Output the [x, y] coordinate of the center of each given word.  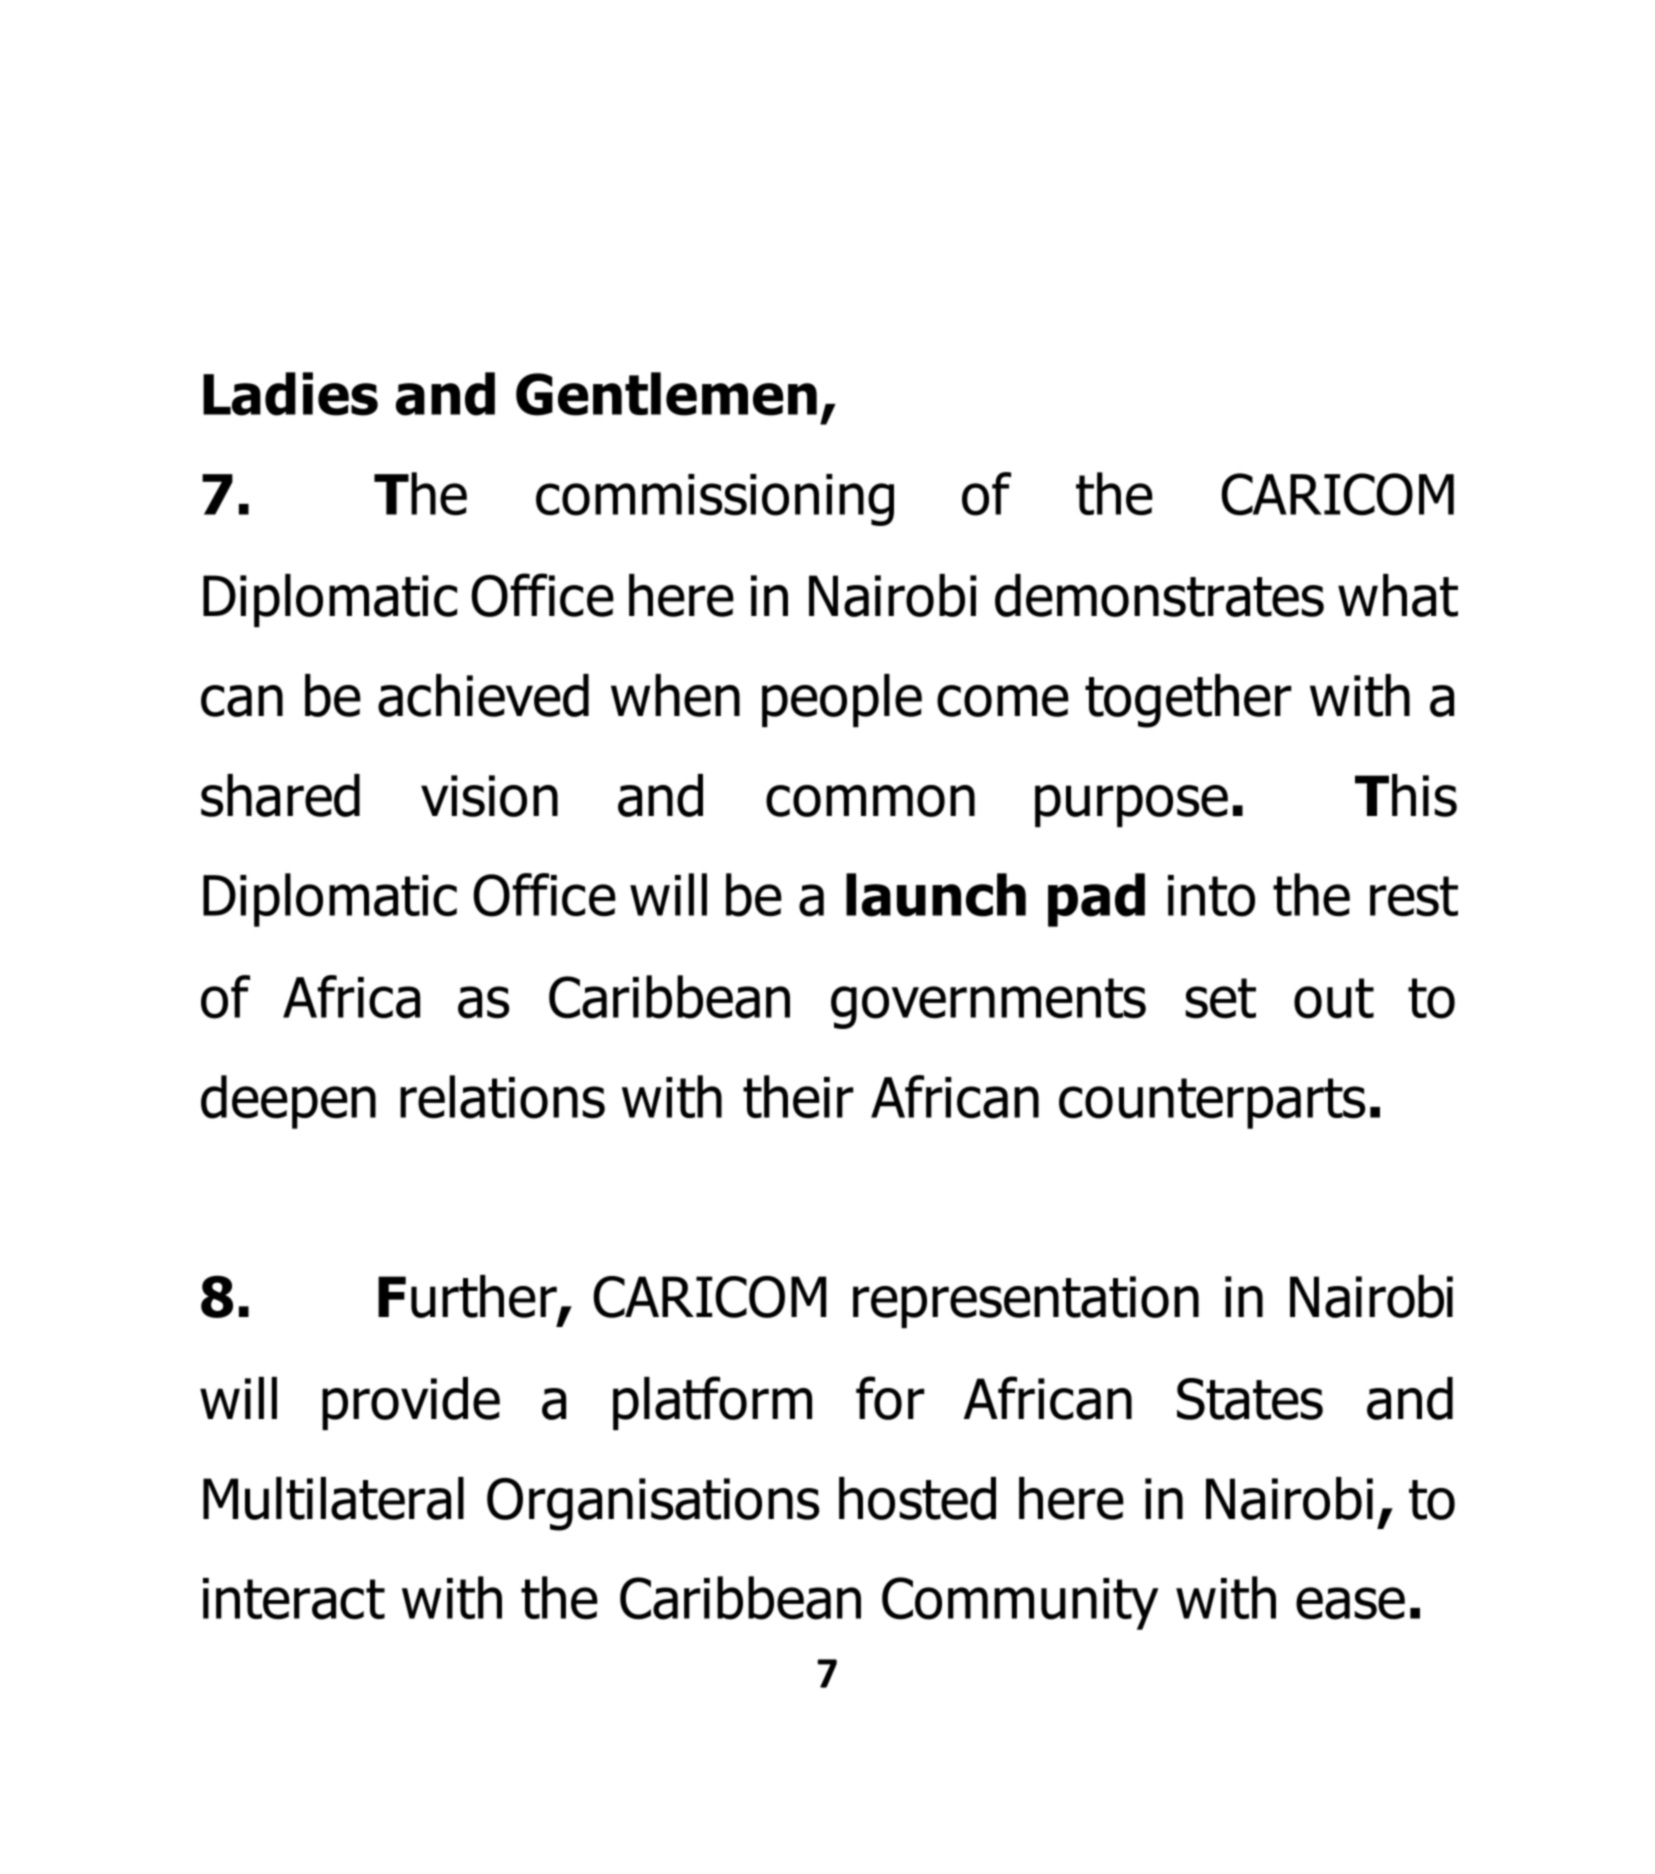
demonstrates [1159, 595]
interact [294, 1599]
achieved [483, 695]
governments [988, 1003]
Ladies [290, 394]
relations [502, 1097]
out [1334, 998]
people [842, 700]
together [1188, 701]
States [1250, 1399]
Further [468, 1298]
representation [1026, 1302]
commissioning [715, 500]
